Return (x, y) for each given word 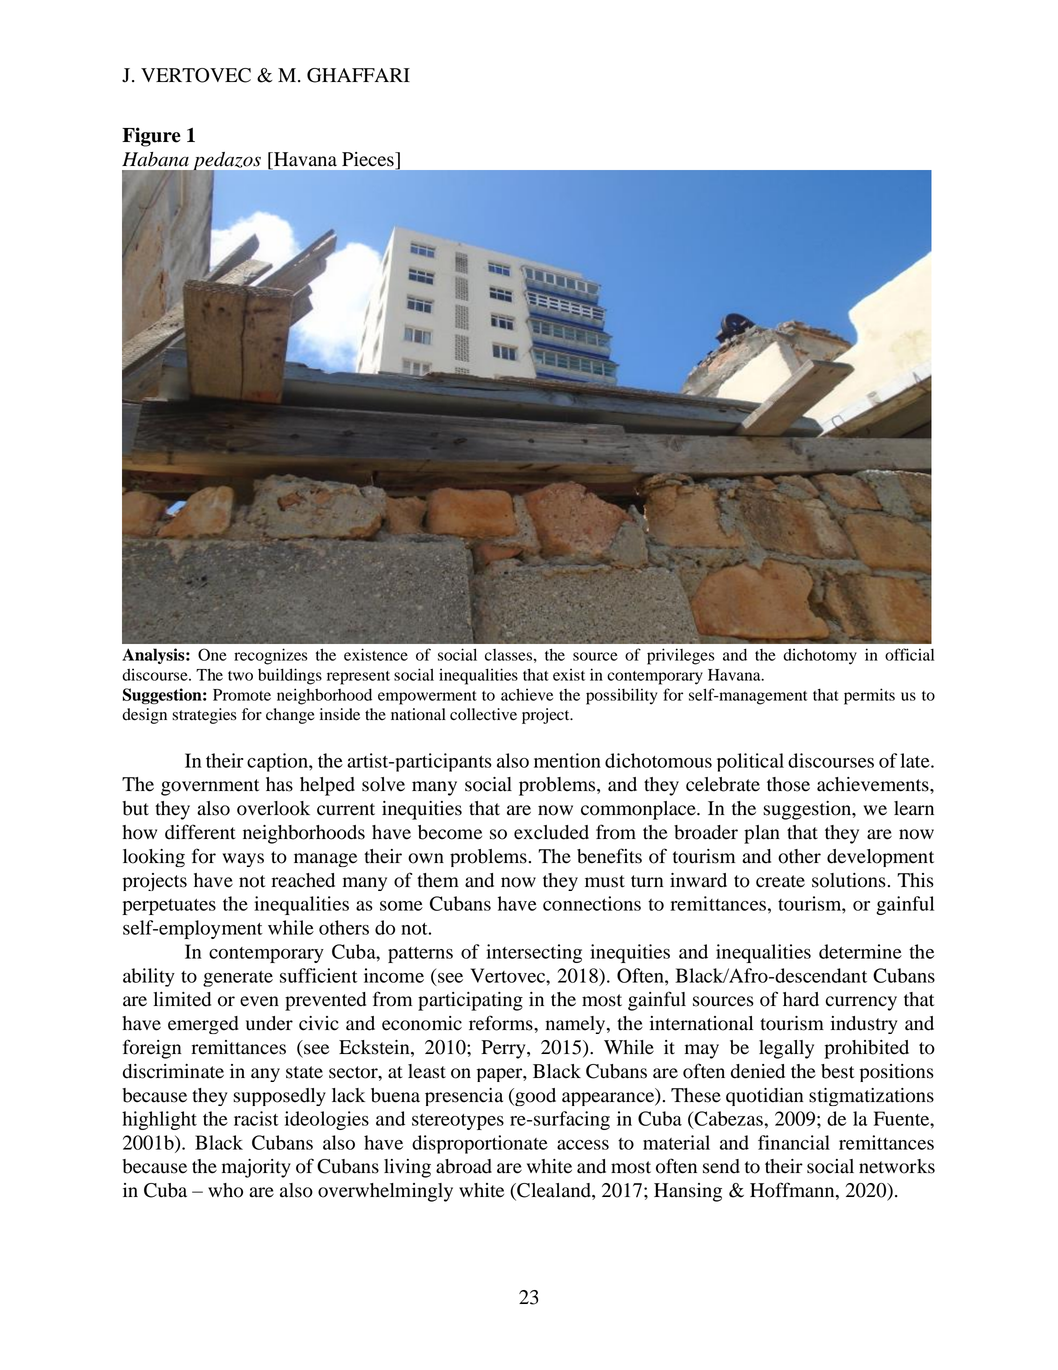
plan (762, 834)
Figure (151, 137)
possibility (621, 696)
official (909, 654)
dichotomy (820, 656)
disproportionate (480, 1144)
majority (256, 1168)
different (200, 832)
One (212, 654)
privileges (681, 656)
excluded (551, 832)
